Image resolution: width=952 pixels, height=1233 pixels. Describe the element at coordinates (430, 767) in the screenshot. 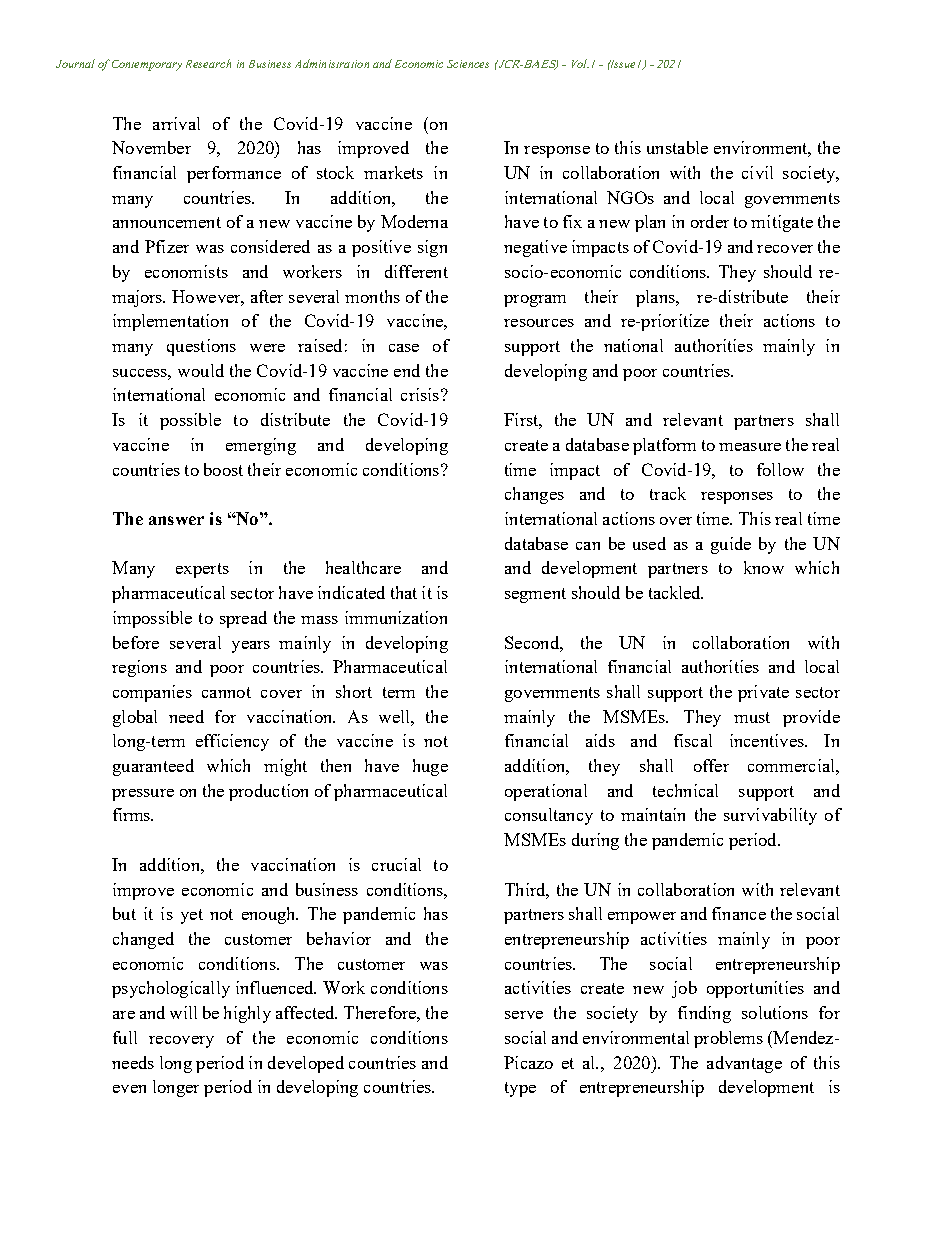

I see `huge` at that location.
